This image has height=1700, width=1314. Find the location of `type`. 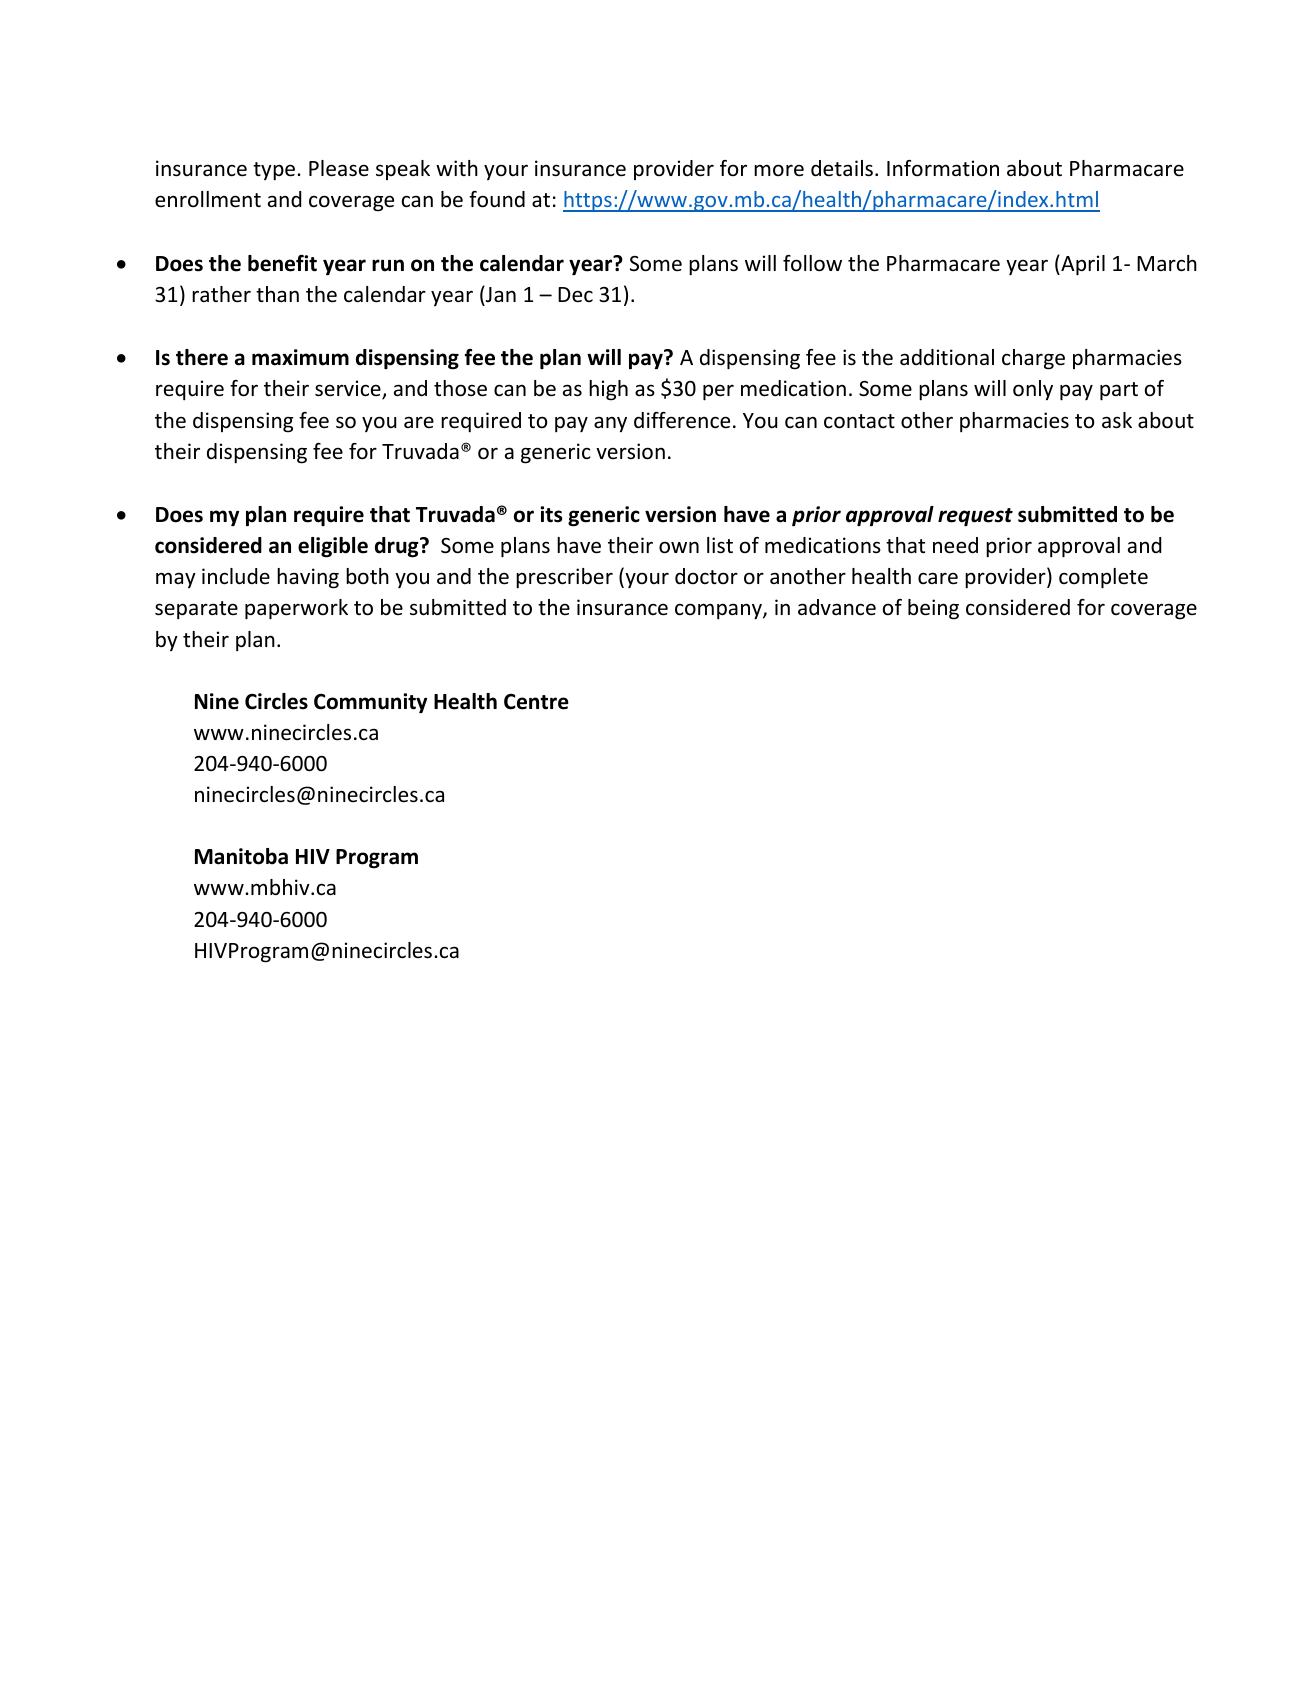

type is located at coordinates (275, 171).
